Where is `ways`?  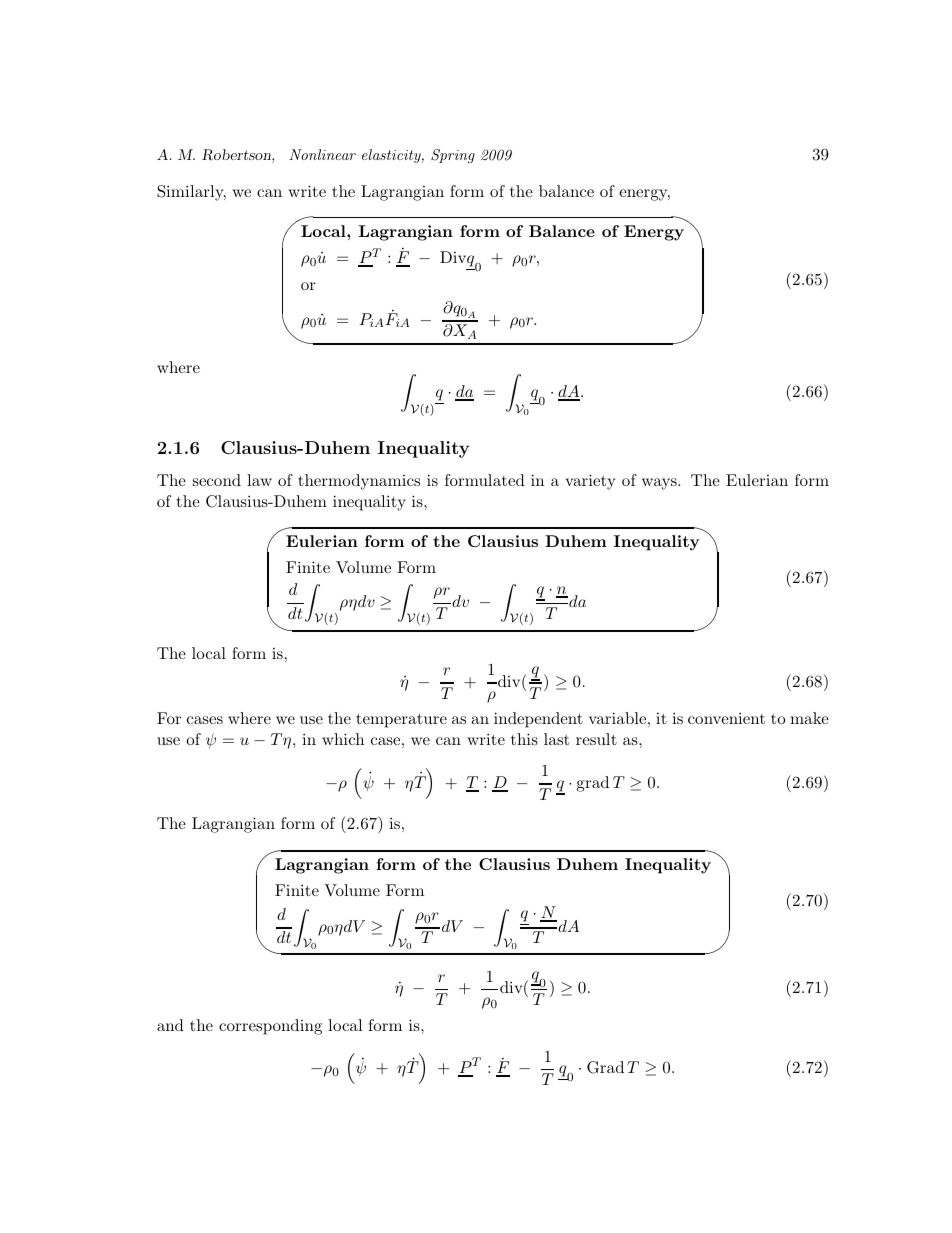
ways is located at coordinates (660, 484).
